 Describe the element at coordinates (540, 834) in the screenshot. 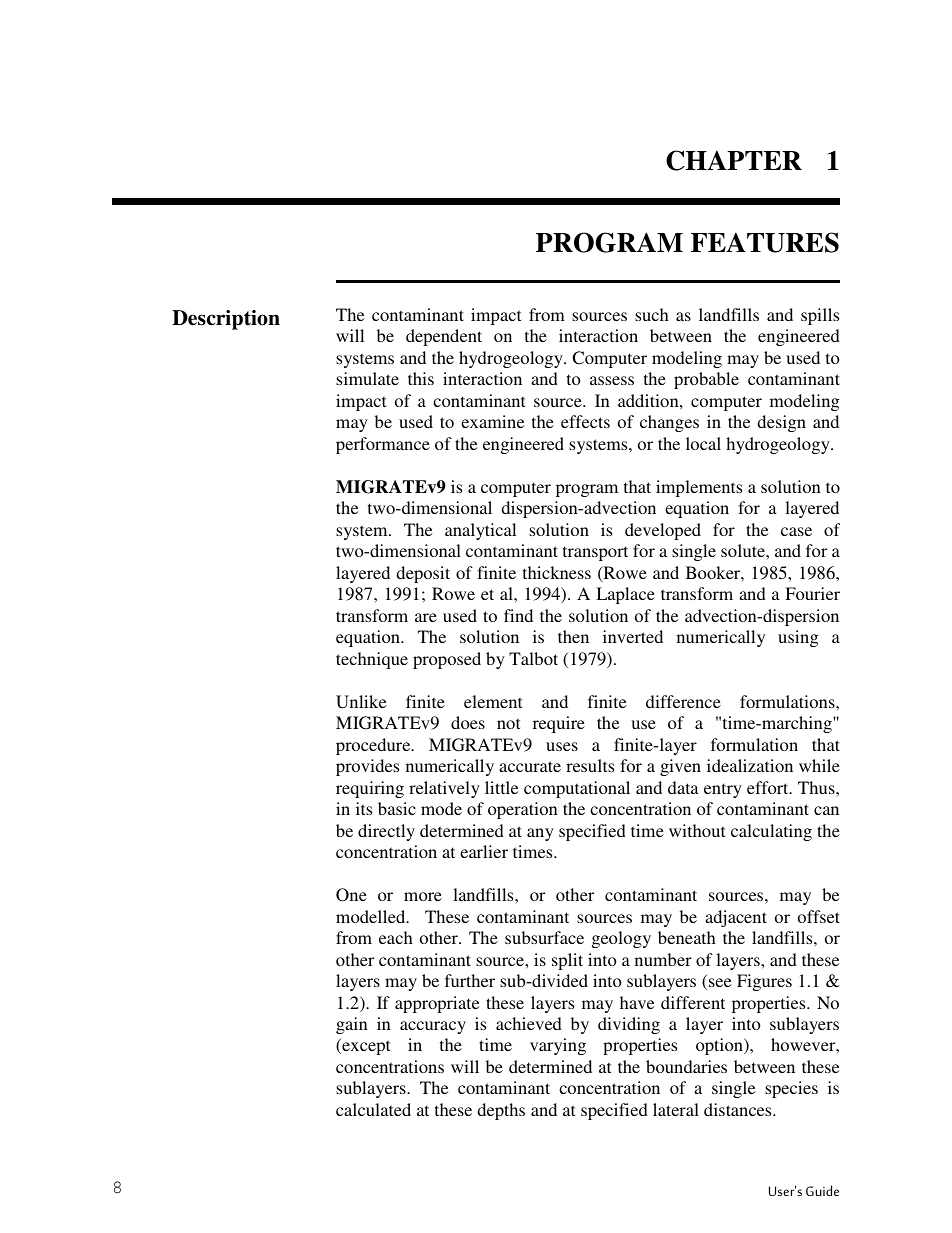

I see `any` at that location.
